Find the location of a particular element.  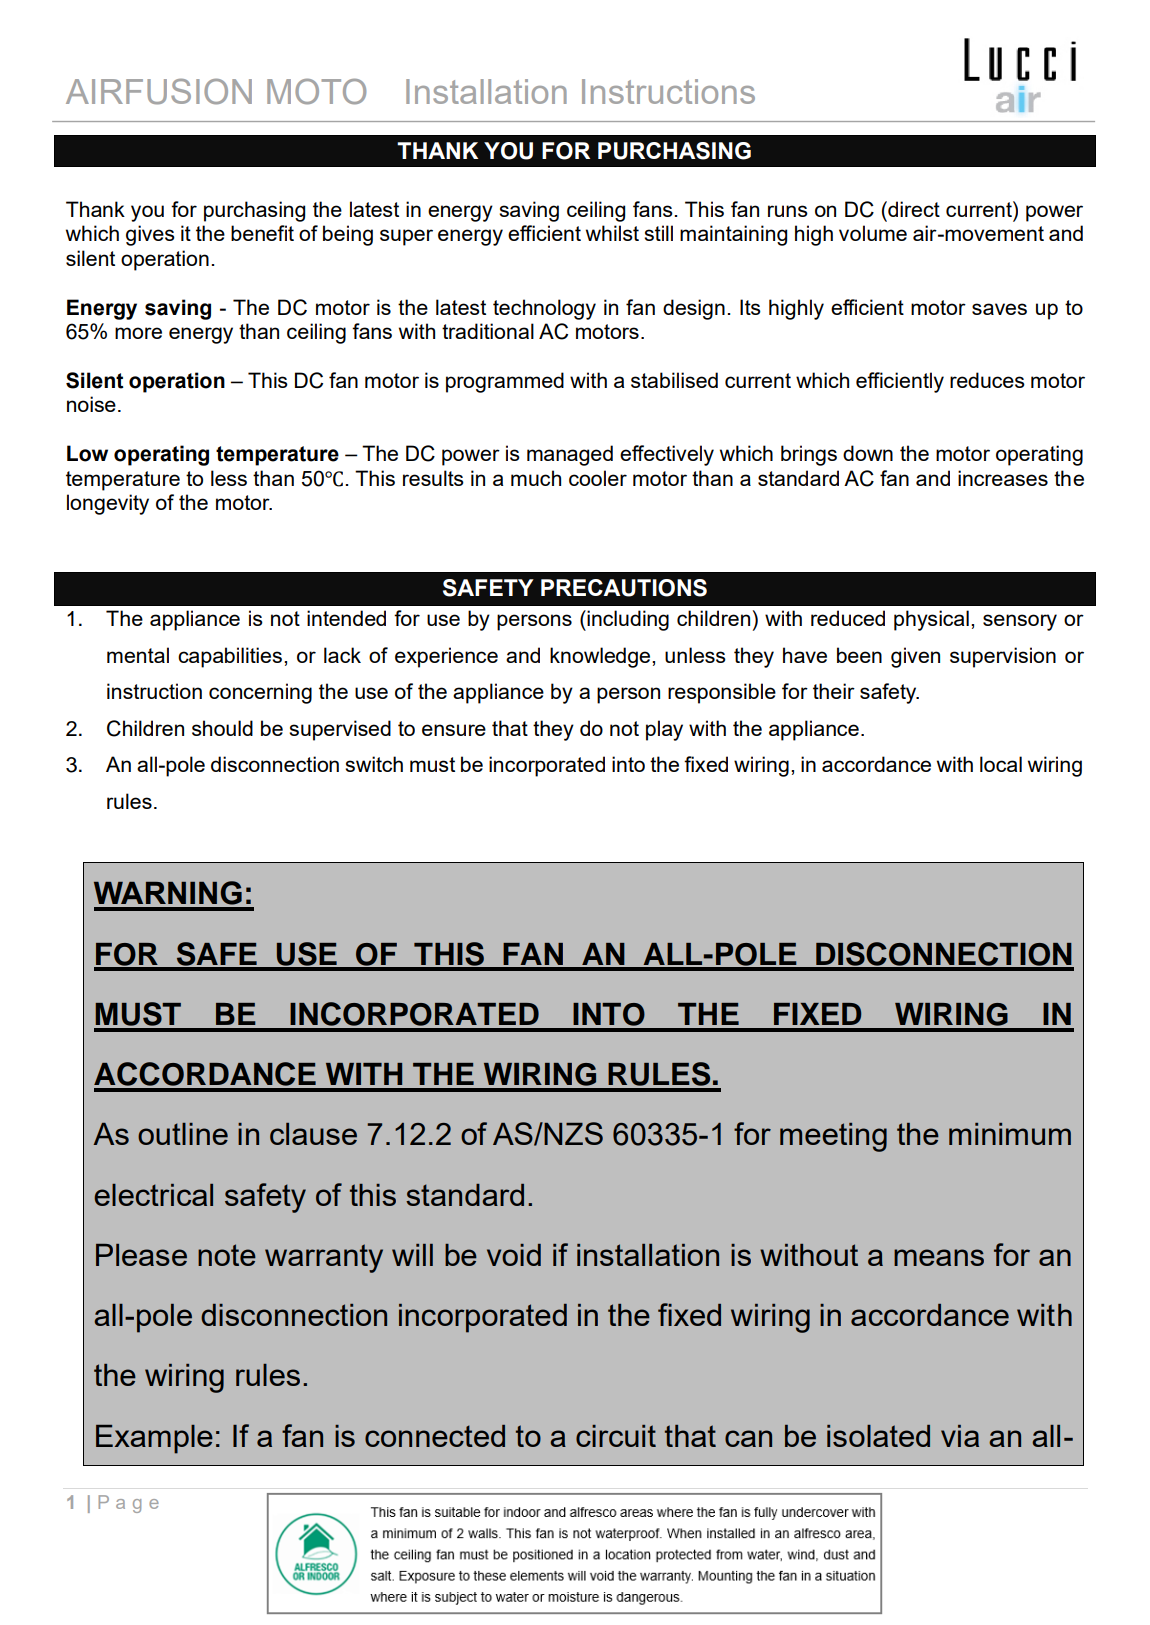

Example is located at coordinates (154, 1439).
